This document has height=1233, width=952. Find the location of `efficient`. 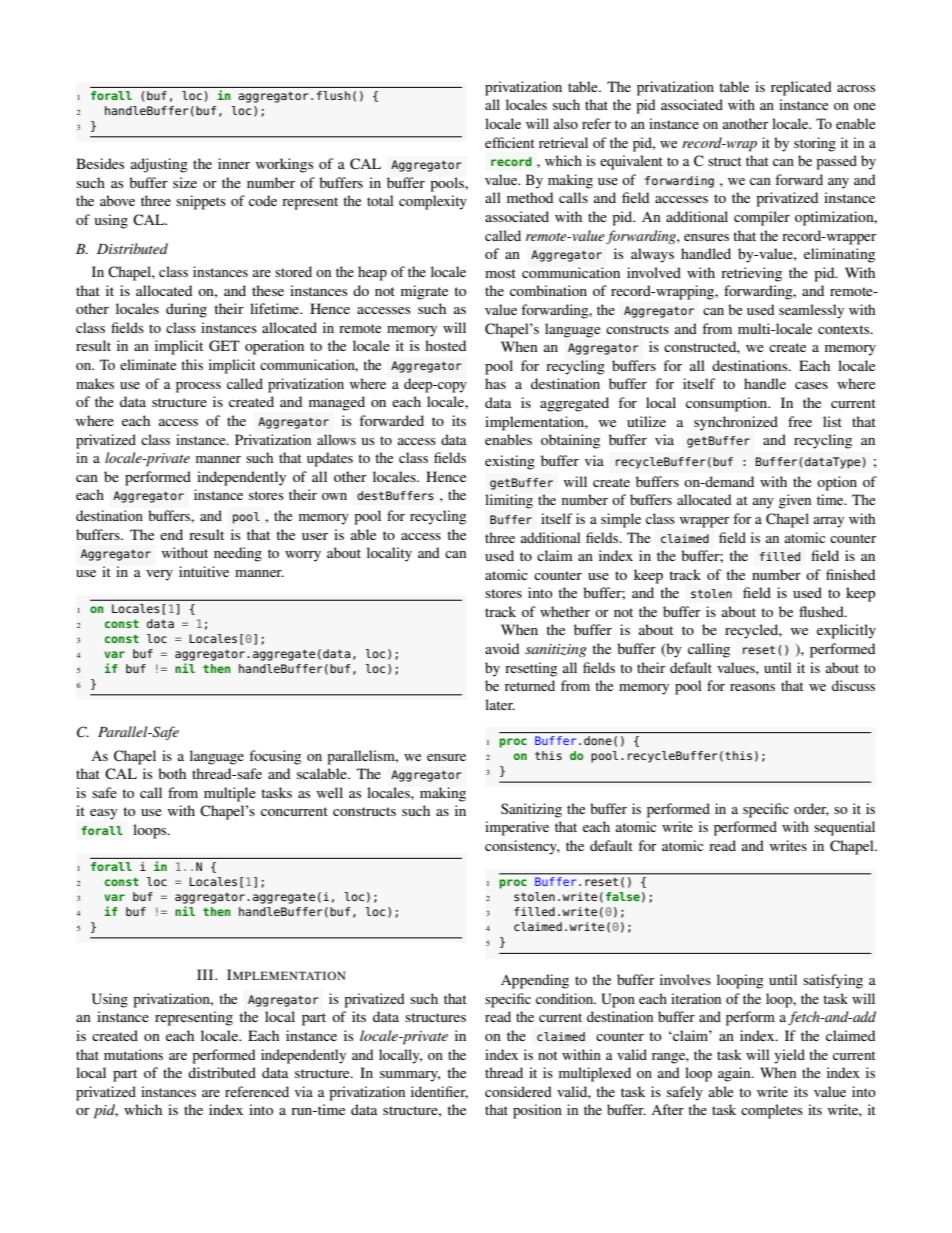

efficient is located at coordinates (510, 142).
